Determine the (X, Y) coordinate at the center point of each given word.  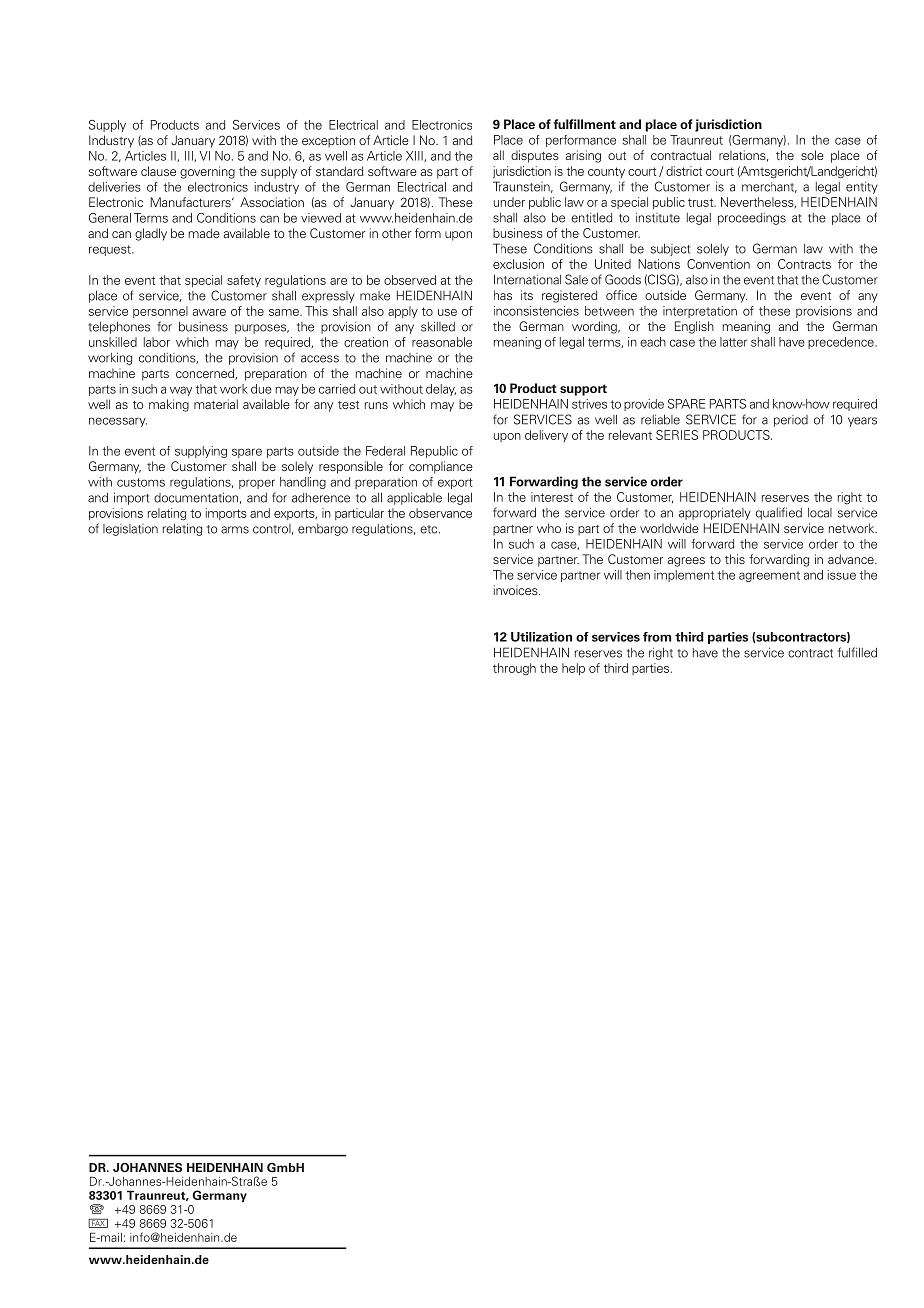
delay (441, 390)
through (514, 669)
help (573, 669)
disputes (535, 156)
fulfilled (857, 652)
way (181, 391)
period (791, 421)
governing (207, 172)
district (684, 171)
